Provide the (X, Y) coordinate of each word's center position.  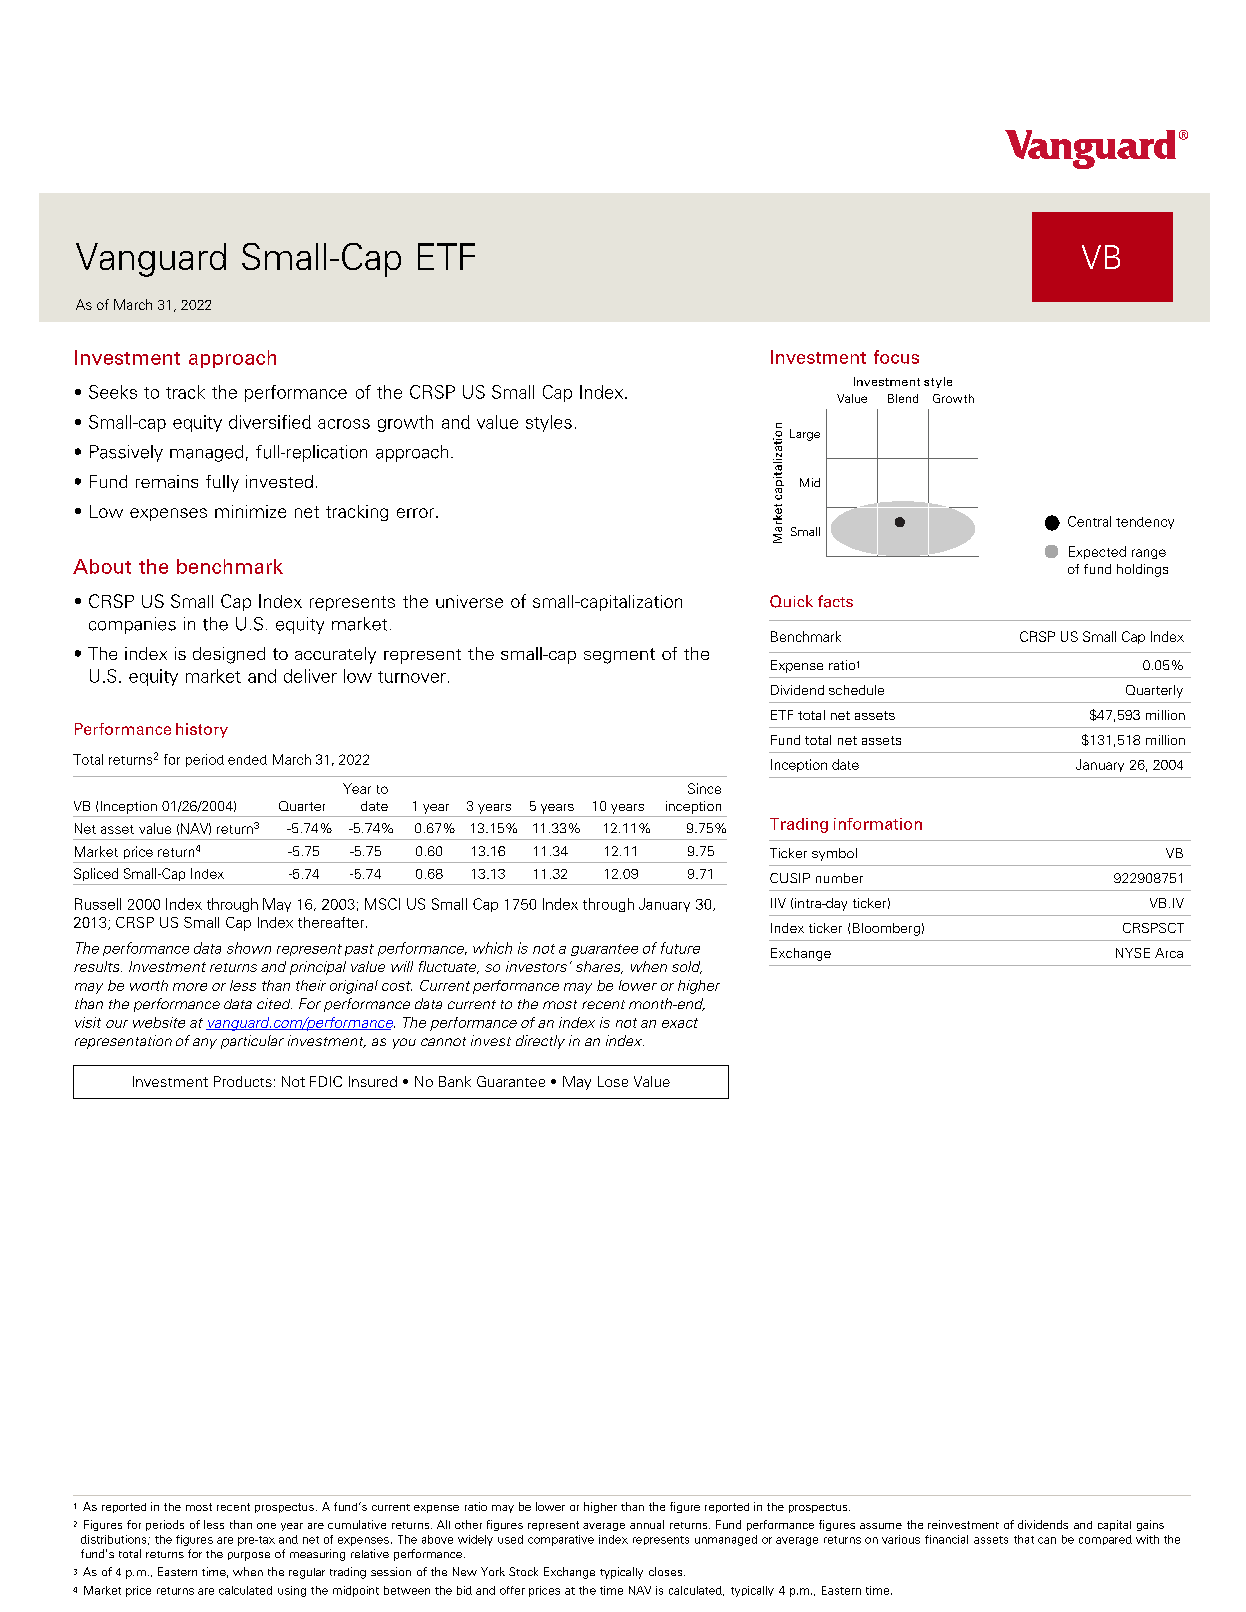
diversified (270, 422)
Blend (903, 398)
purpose (249, 1556)
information (878, 824)
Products (243, 1081)
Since (704, 788)
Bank (455, 1081)
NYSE (1133, 953)
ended (247, 760)
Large (805, 435)
